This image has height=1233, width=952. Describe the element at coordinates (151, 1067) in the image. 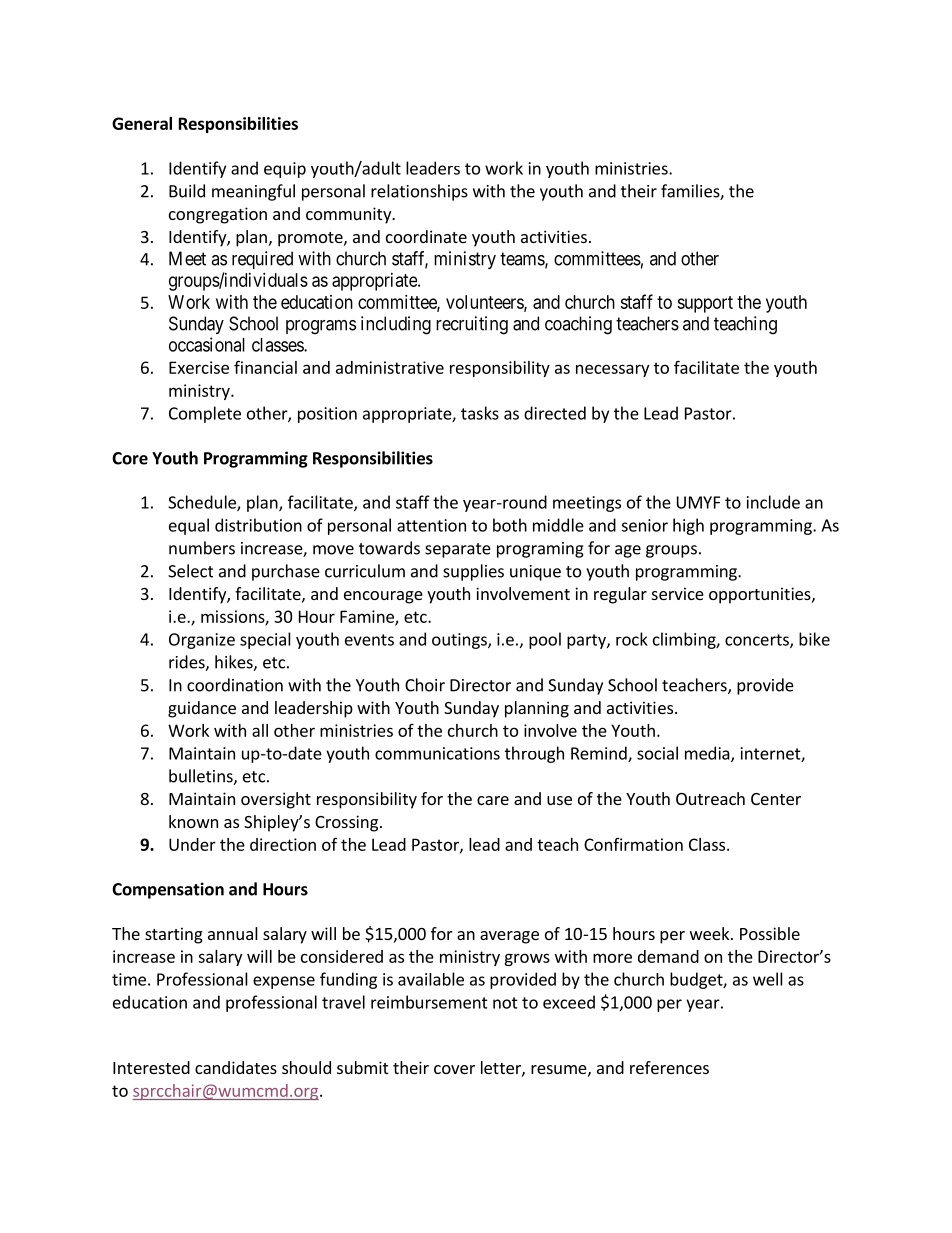

I see `Interested` at that location.
